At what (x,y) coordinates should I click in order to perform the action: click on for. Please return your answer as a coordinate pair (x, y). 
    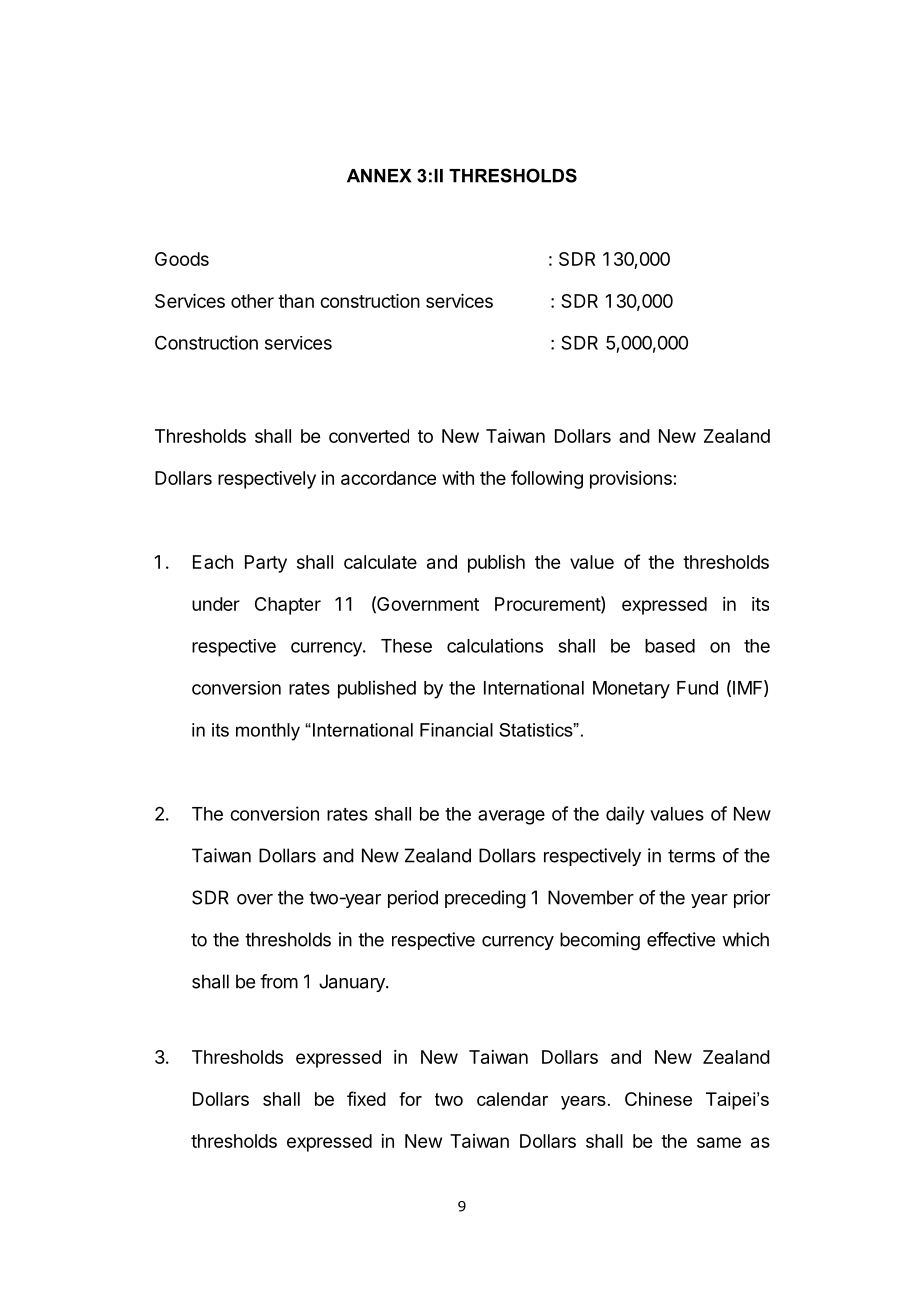
    Looking at the image, I should click on (410, 1099).
